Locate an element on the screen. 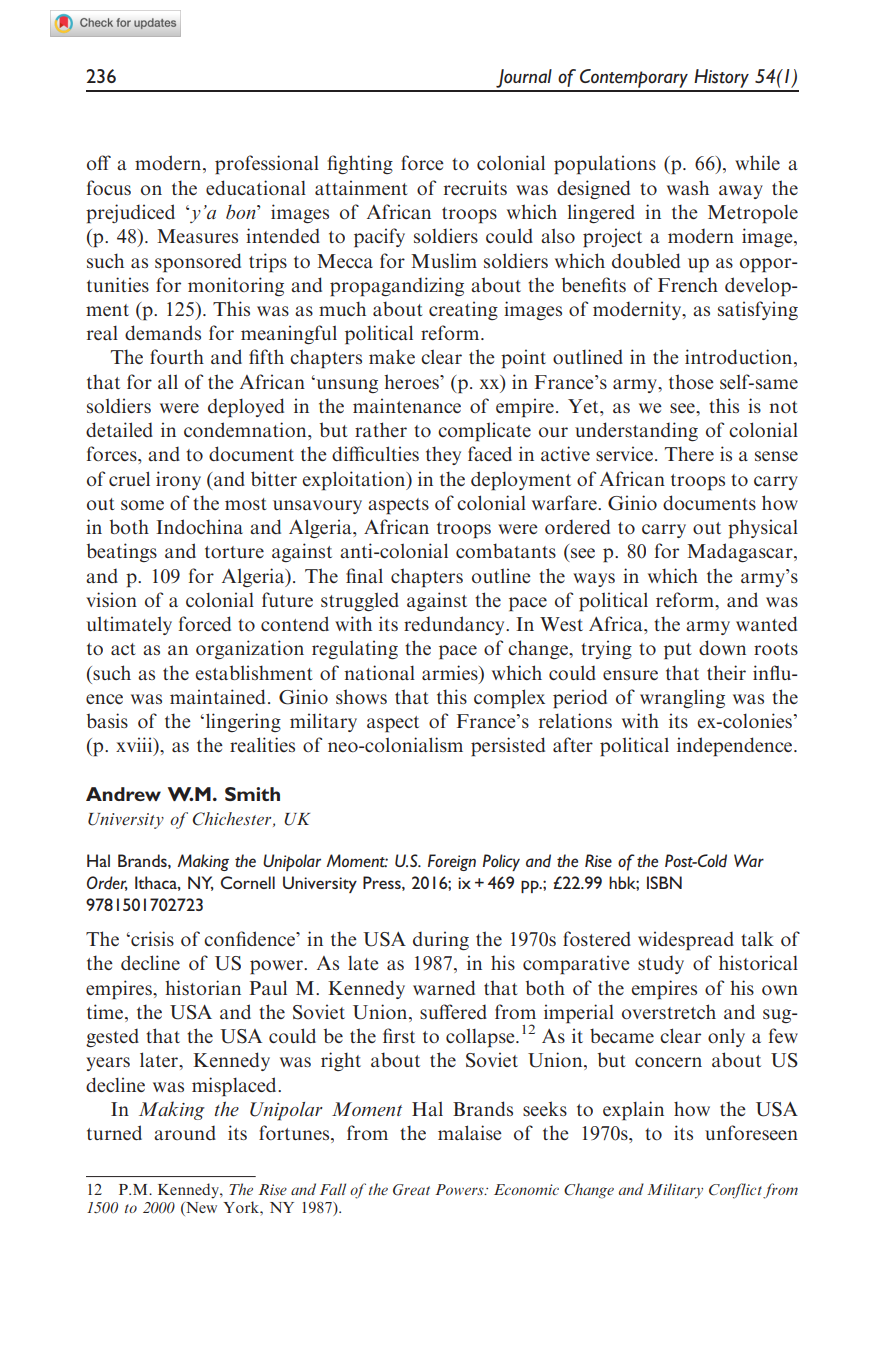 The width and height of the screenshot is (896, 1345). Andrew is located at coordinates (123, 794).
